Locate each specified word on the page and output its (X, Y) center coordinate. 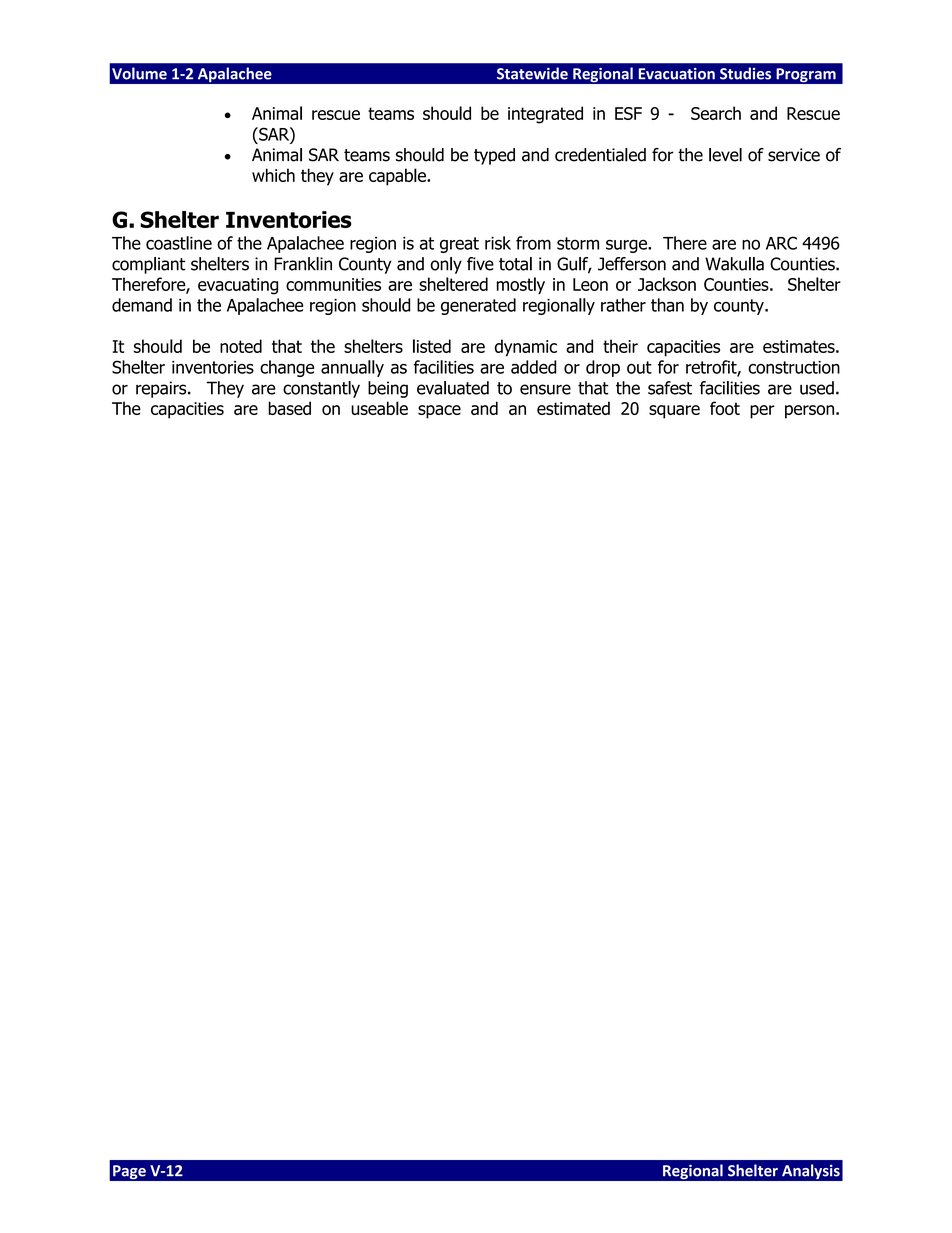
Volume (139, 73)
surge (627, 246)
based (289, 408)
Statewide (532, 73)
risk (498, 243)
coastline (179, 243)
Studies (745, 73)
